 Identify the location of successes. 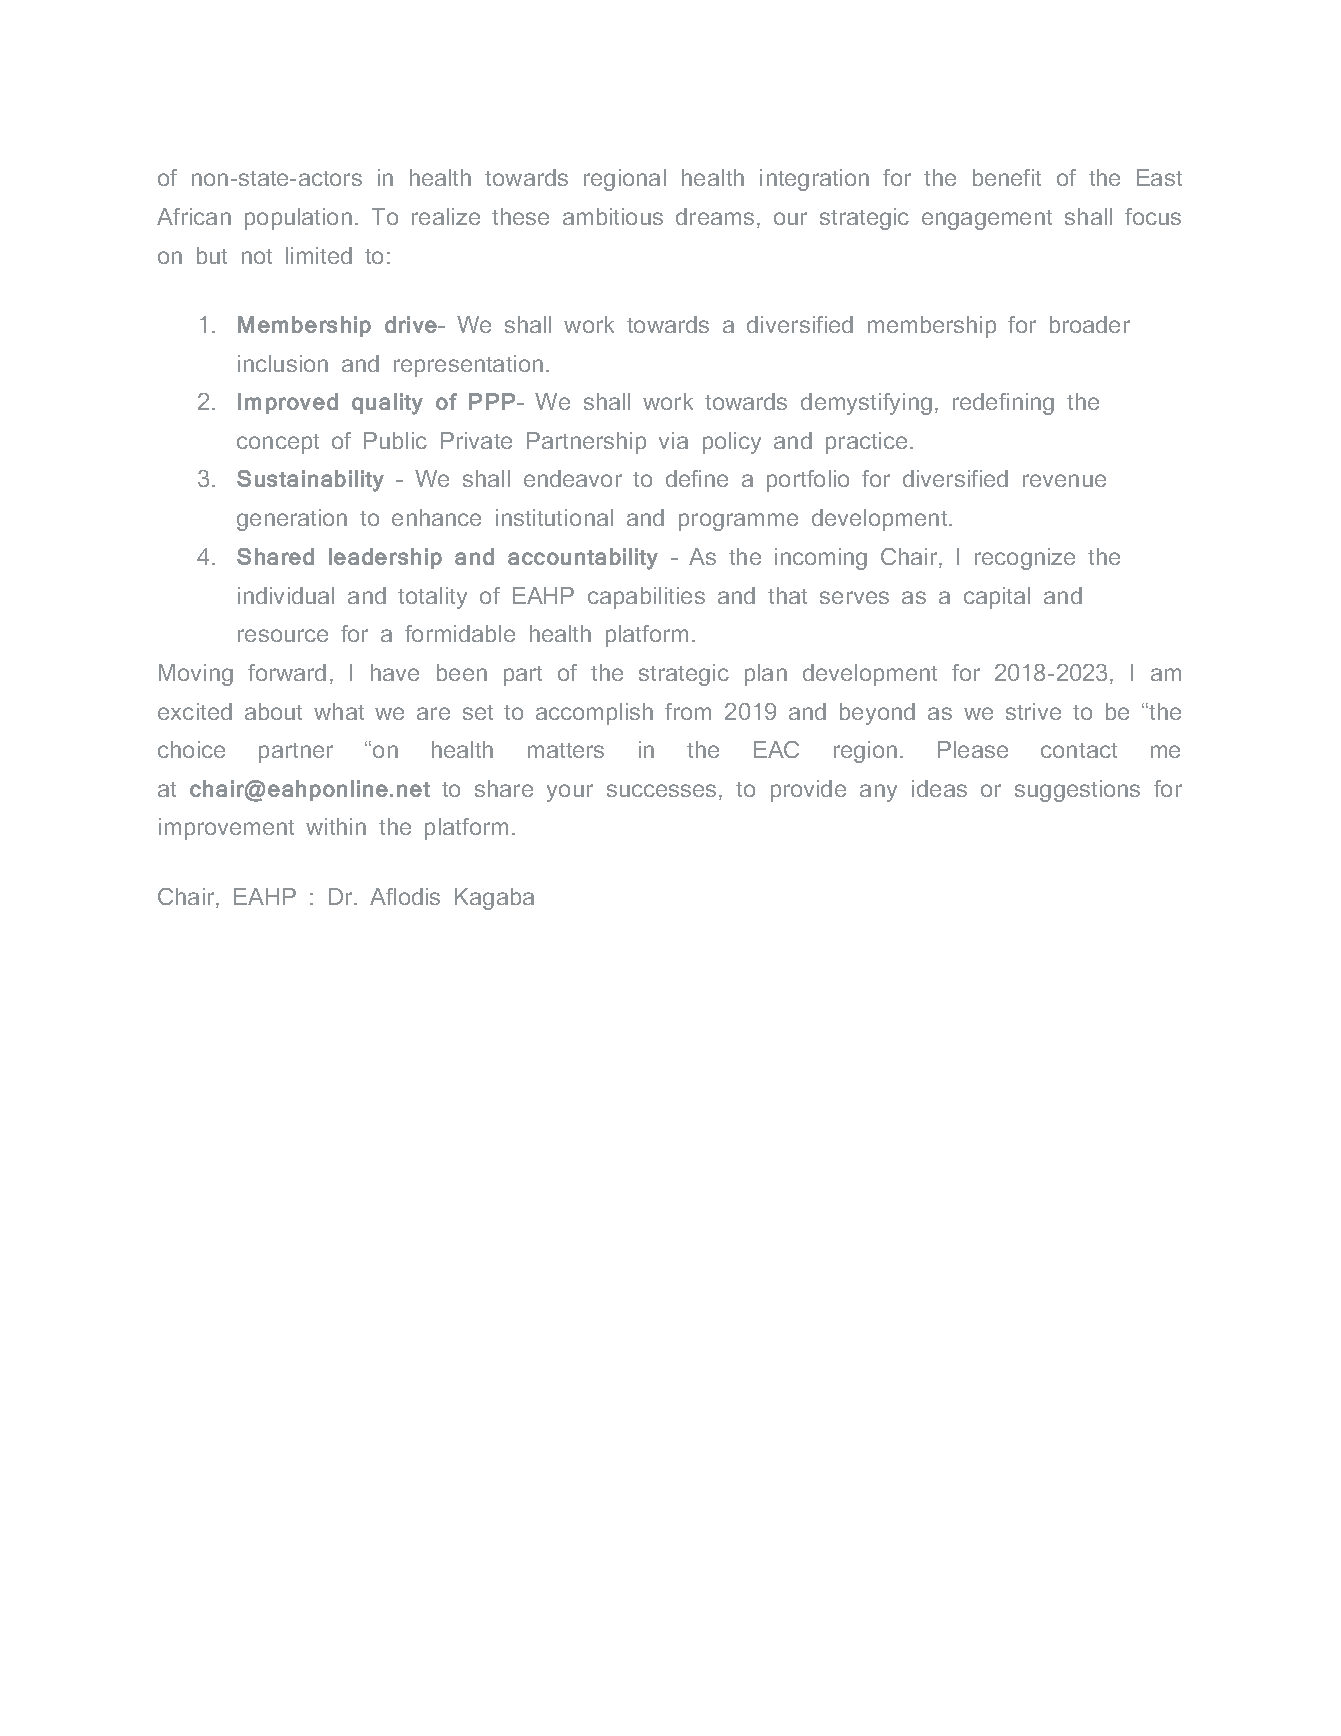
(661, 790).
